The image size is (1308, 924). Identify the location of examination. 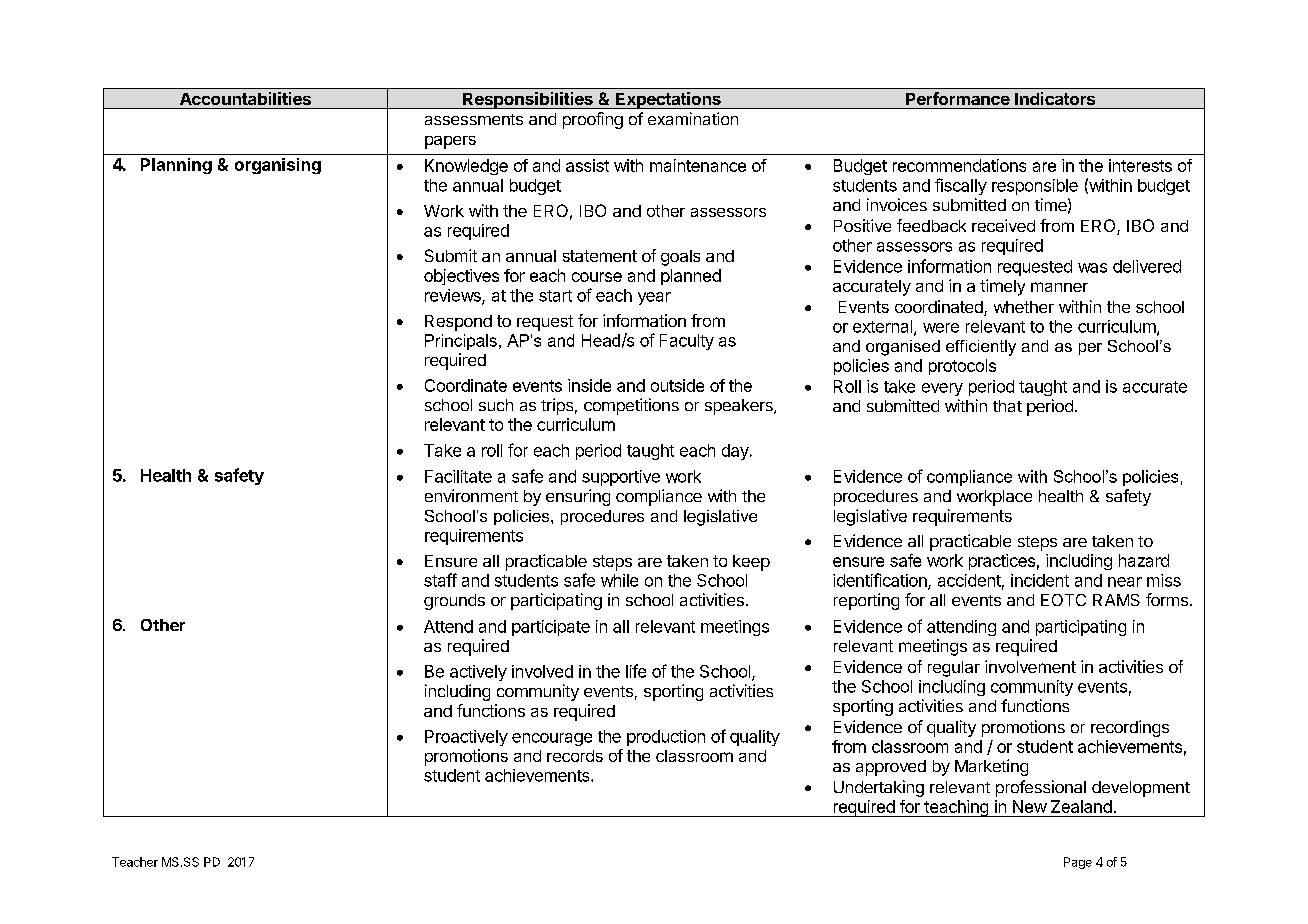
(693, 118).
